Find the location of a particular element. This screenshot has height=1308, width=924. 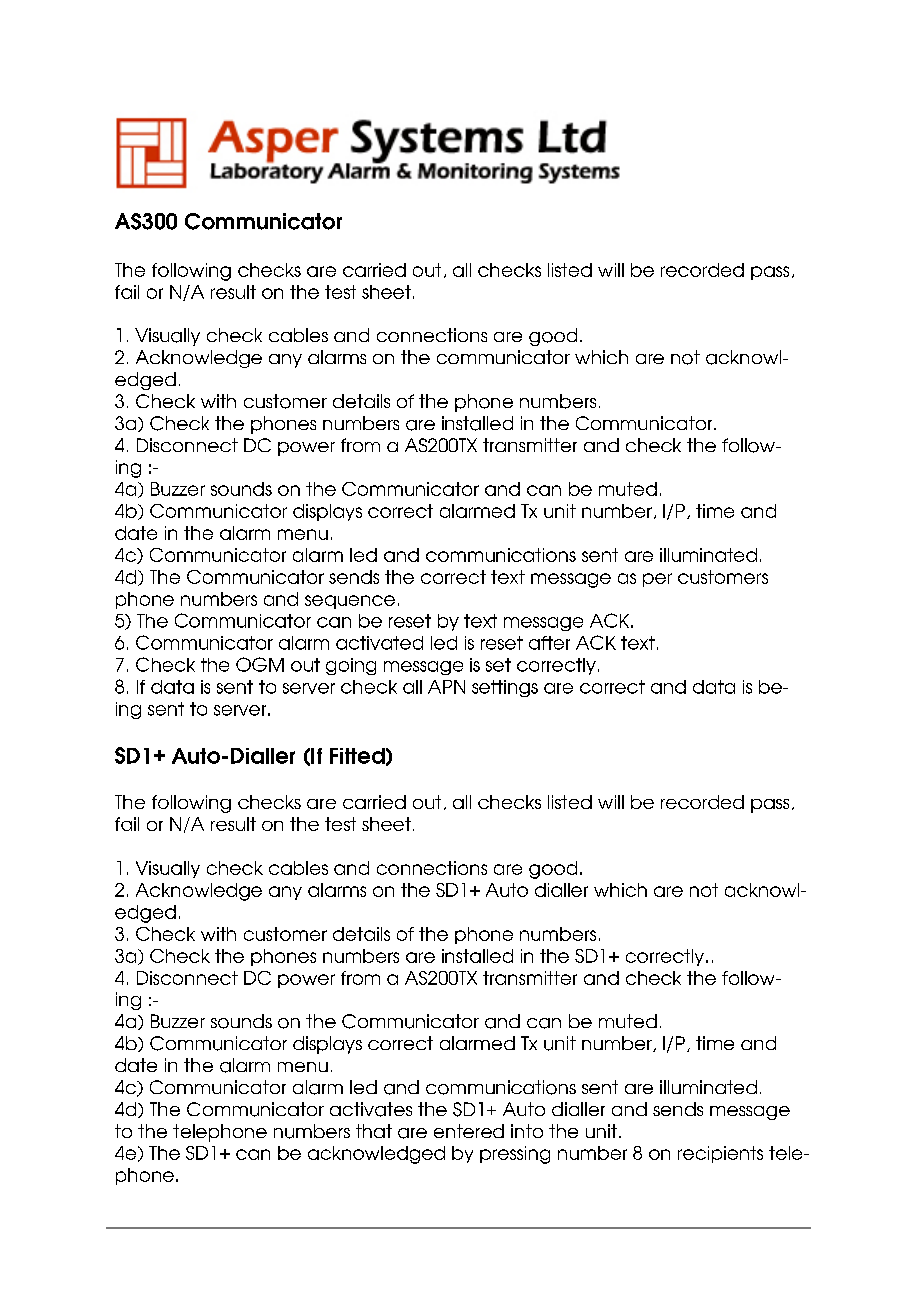

after is located at coordinates (549, 643).
